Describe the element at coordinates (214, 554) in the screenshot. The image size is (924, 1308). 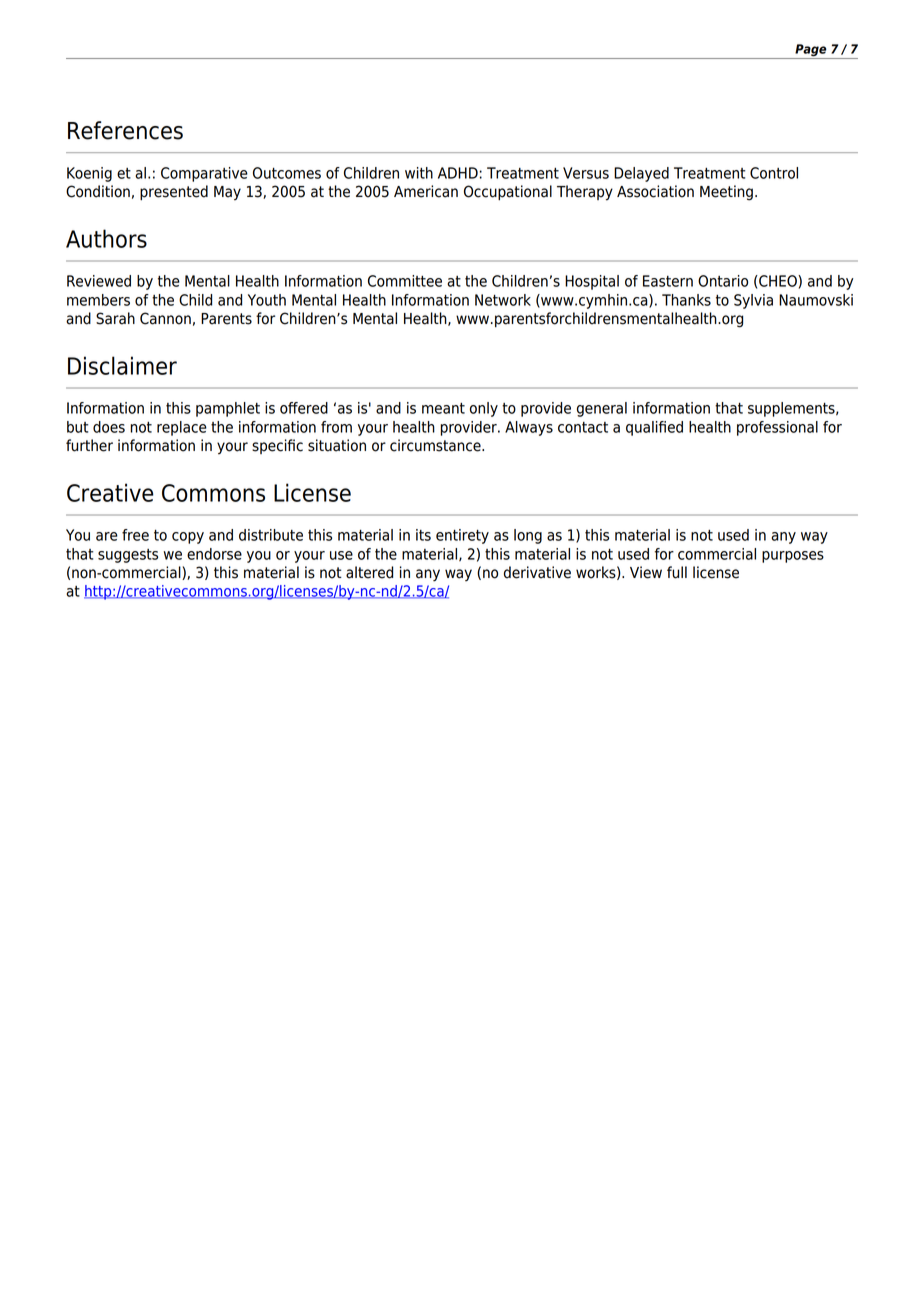
I see `endorse` at that location.
